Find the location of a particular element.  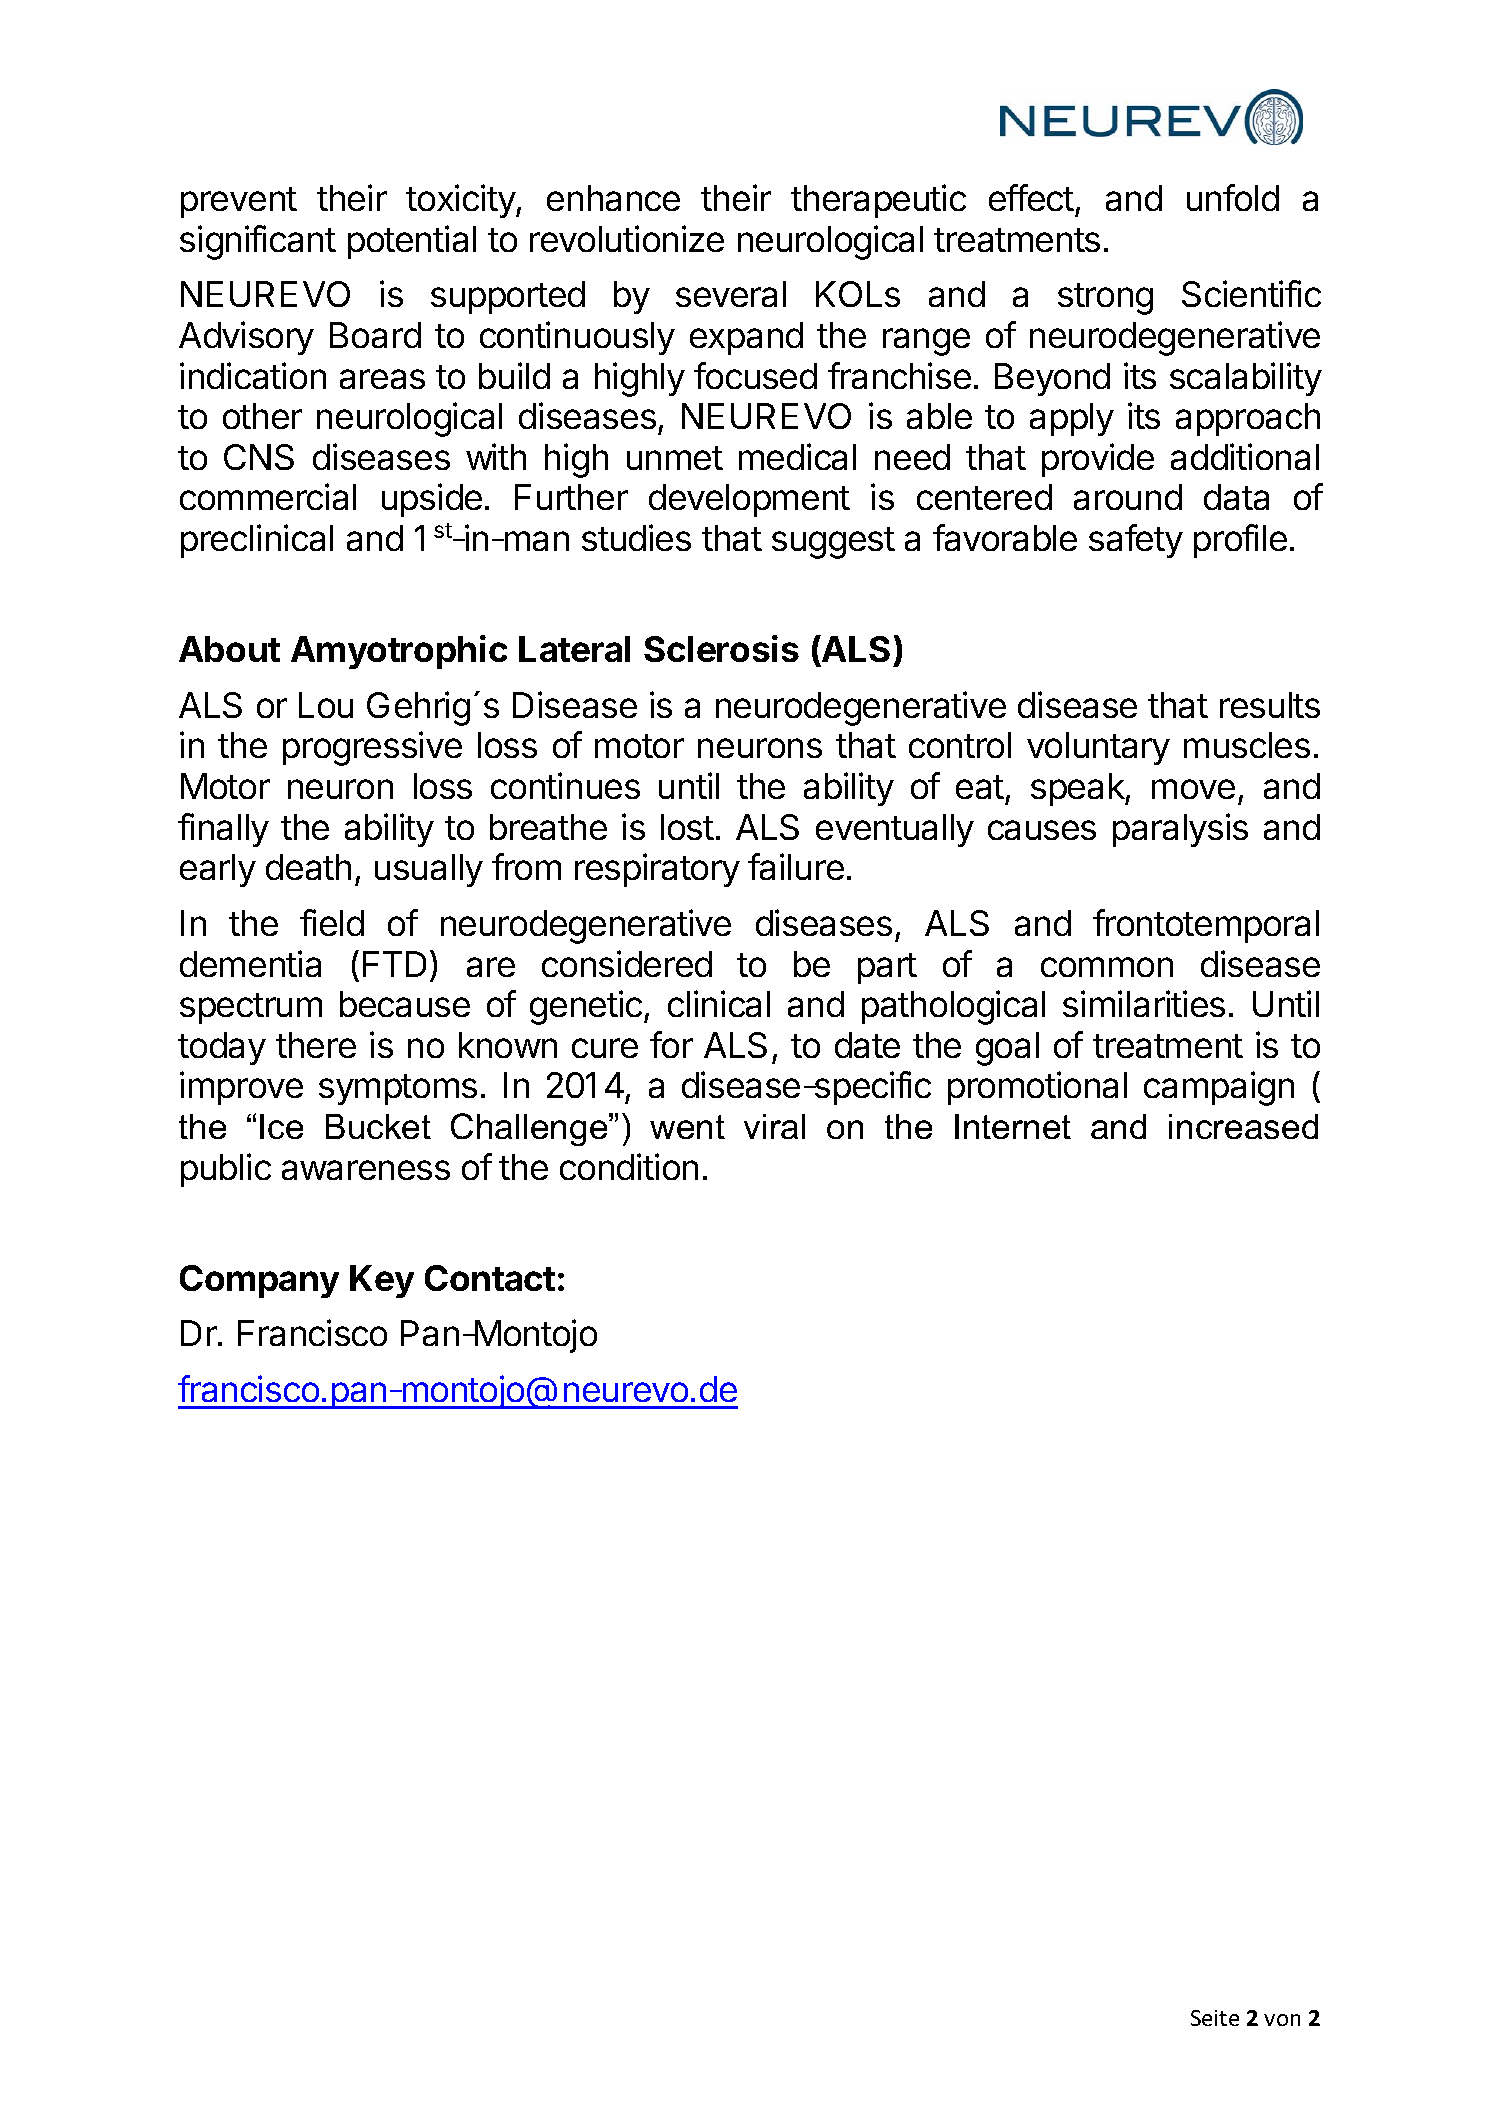

von is located at coordinates (1282, 2020).
